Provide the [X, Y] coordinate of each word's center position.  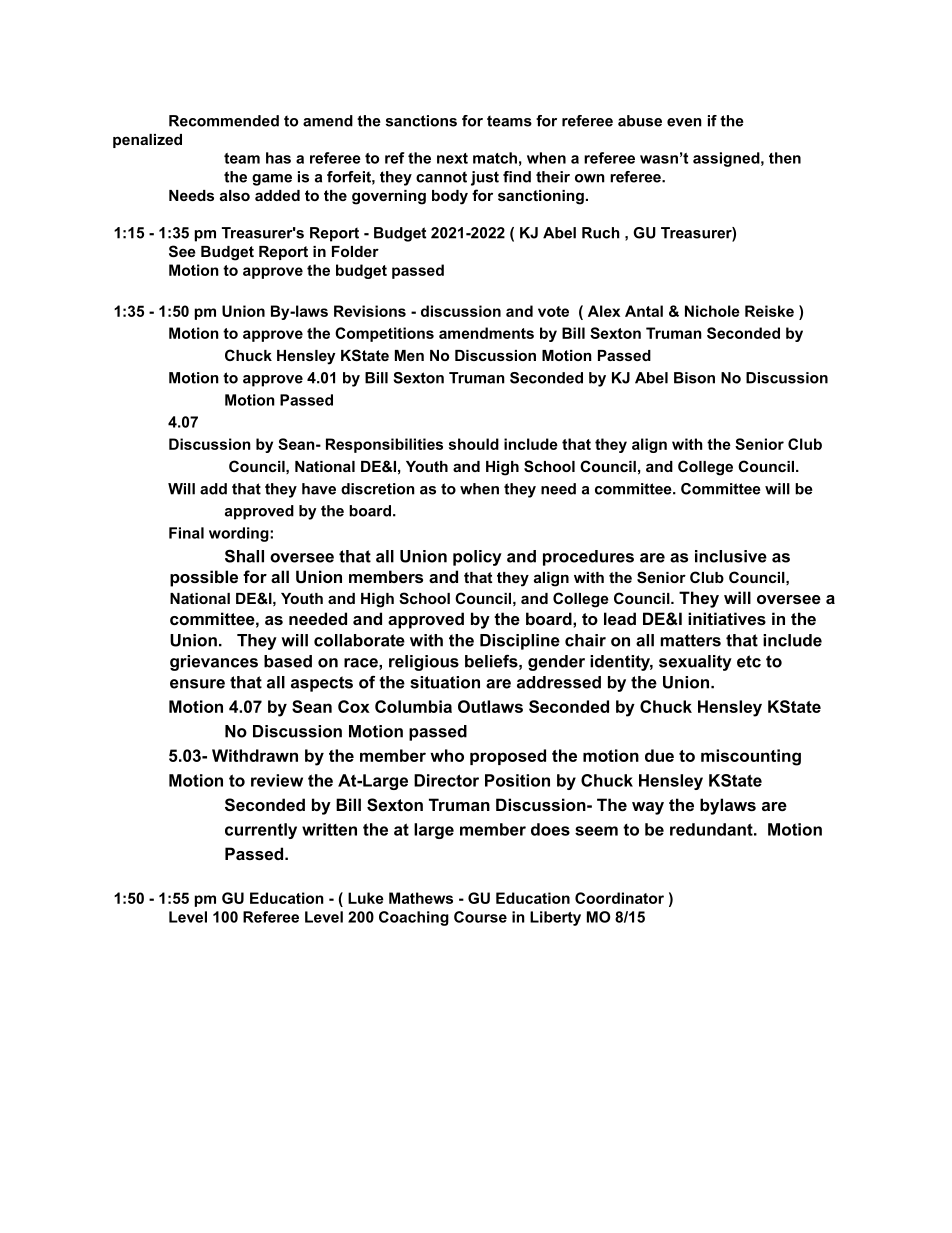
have [319, 489]
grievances [214, 663]
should [474, 444]
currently [261, 831]
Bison [694, 378]
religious [424, 663]
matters [690, 640]
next [452, 158]
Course [480, 917]
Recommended [224, 121]
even [684, 122]
